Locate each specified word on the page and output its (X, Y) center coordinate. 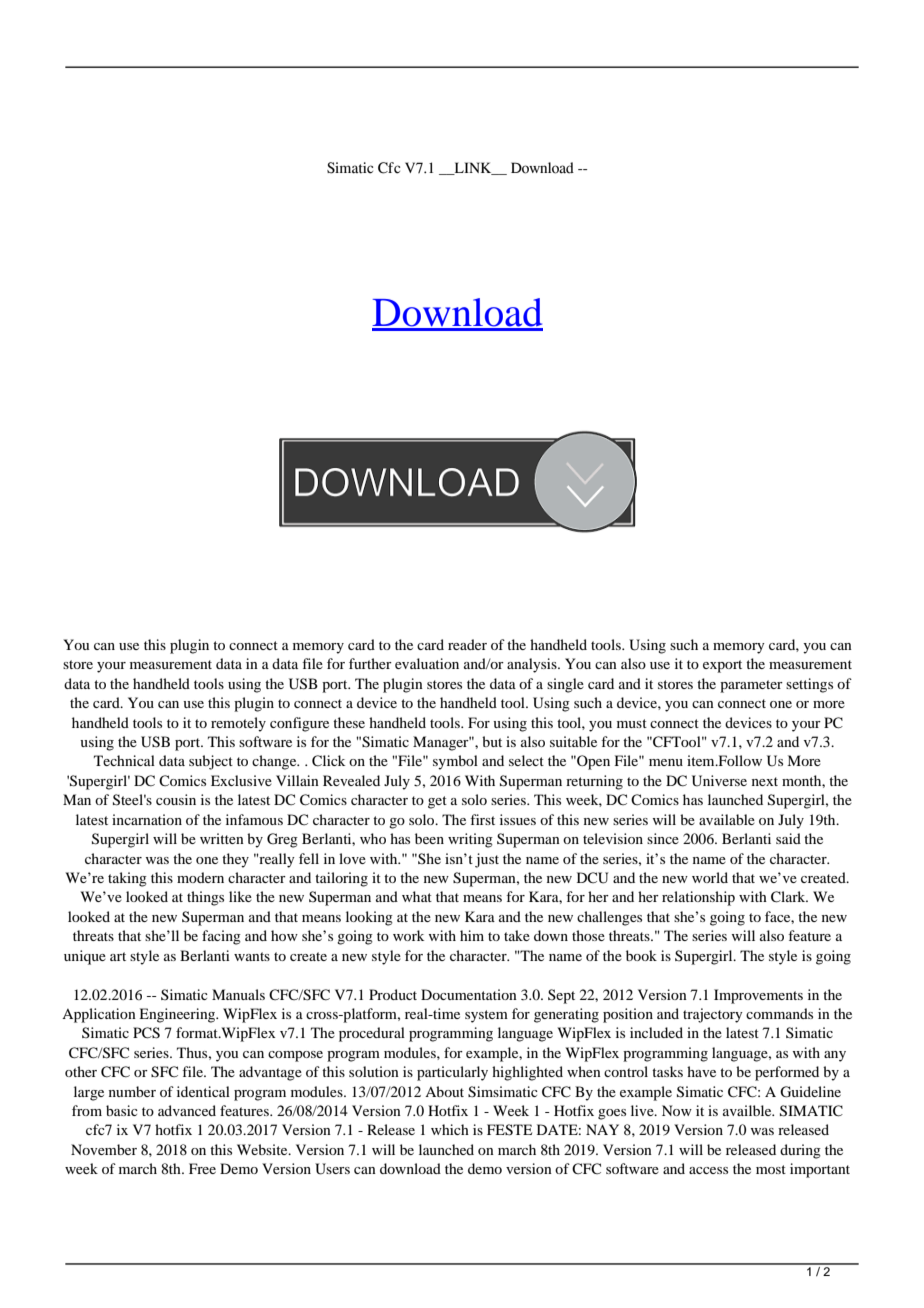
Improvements (758, 996)
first (482, 819)
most (771, 1169)
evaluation (427, 663)
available (727, 819)
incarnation (147, 819)
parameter (751, 686)
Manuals (238, 994)
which (450, 1129)
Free (202, 1168)
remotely (238, 724)
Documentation (469, 994)
